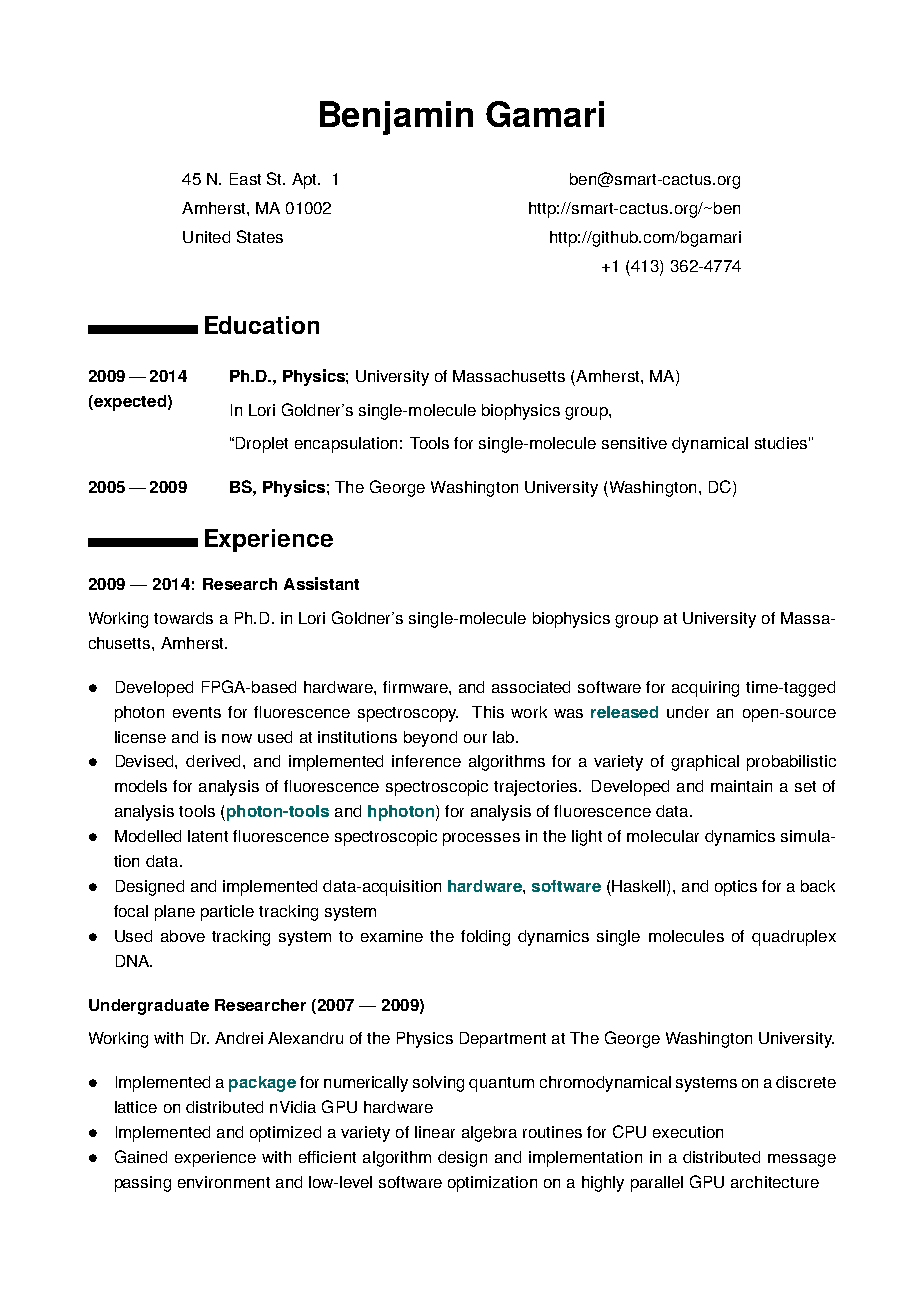 The image size is (924, 1308). I want to click on environment, so click(224, 1182).
